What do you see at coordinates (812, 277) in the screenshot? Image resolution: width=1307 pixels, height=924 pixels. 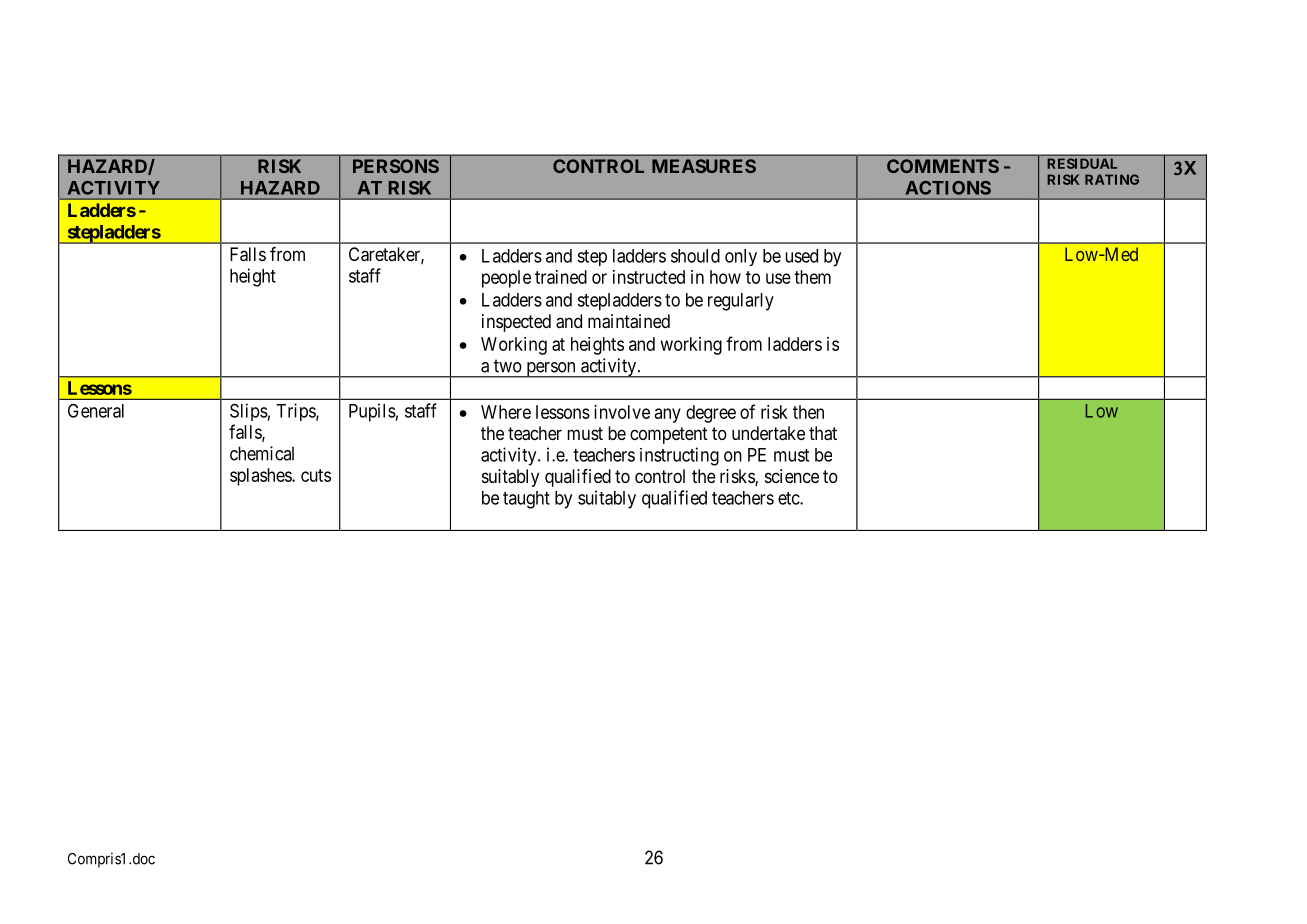 I see `them` at bounding box center [812, 277].
